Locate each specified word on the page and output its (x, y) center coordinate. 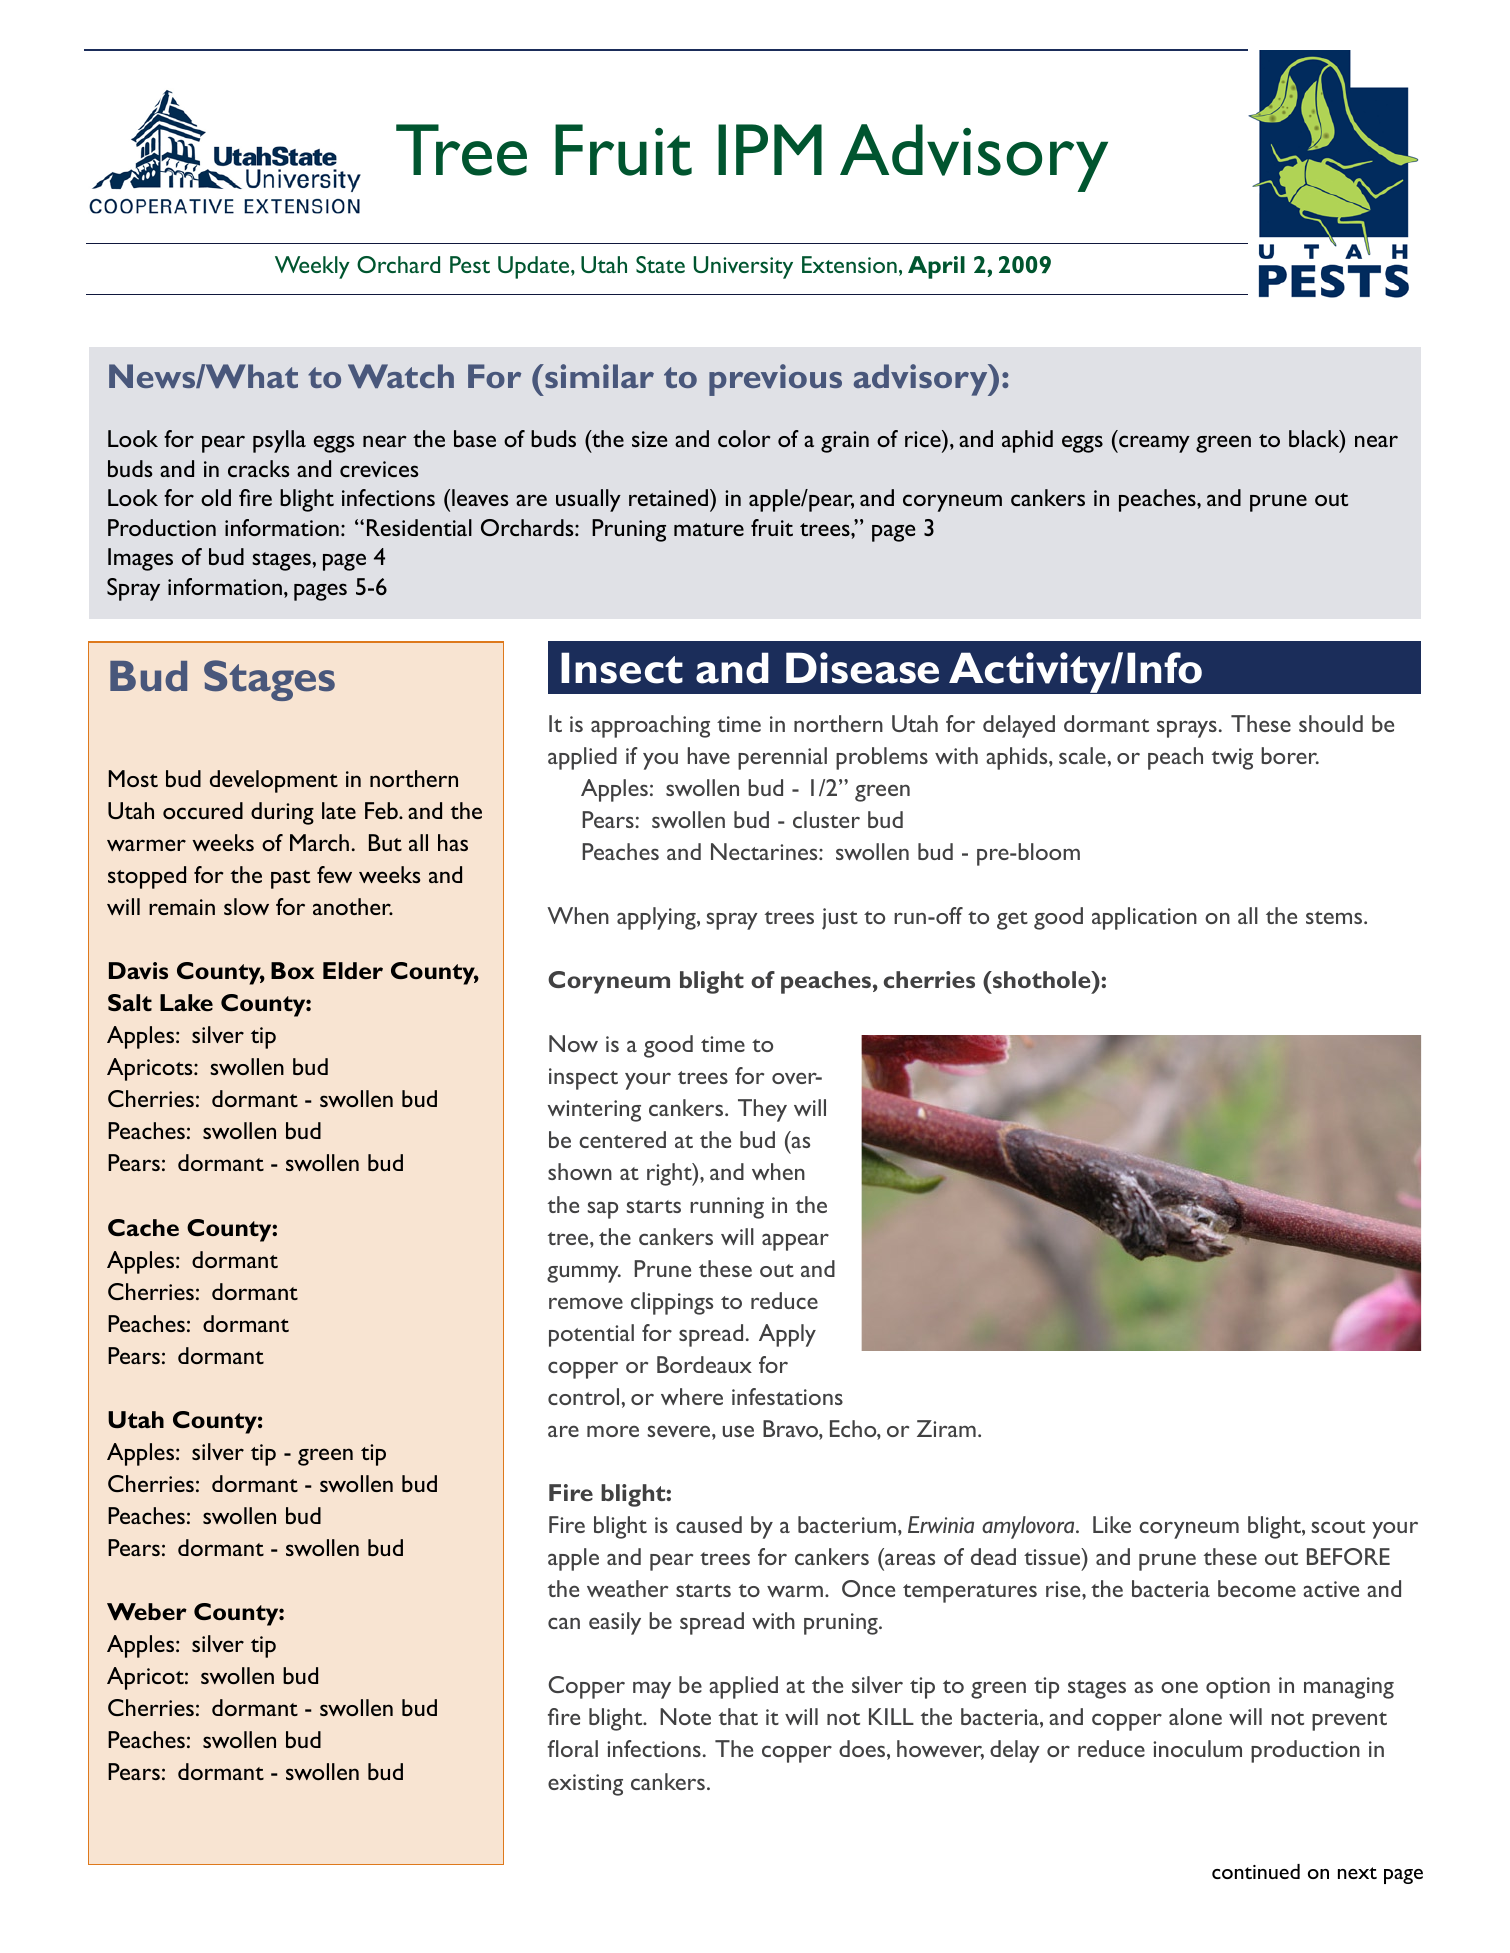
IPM (770, 149)
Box (292, 970)
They (762, 1110)
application (1144, 918)
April (936, 267)
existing (585, 1785)
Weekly (312, 267)
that (738, 1716)
